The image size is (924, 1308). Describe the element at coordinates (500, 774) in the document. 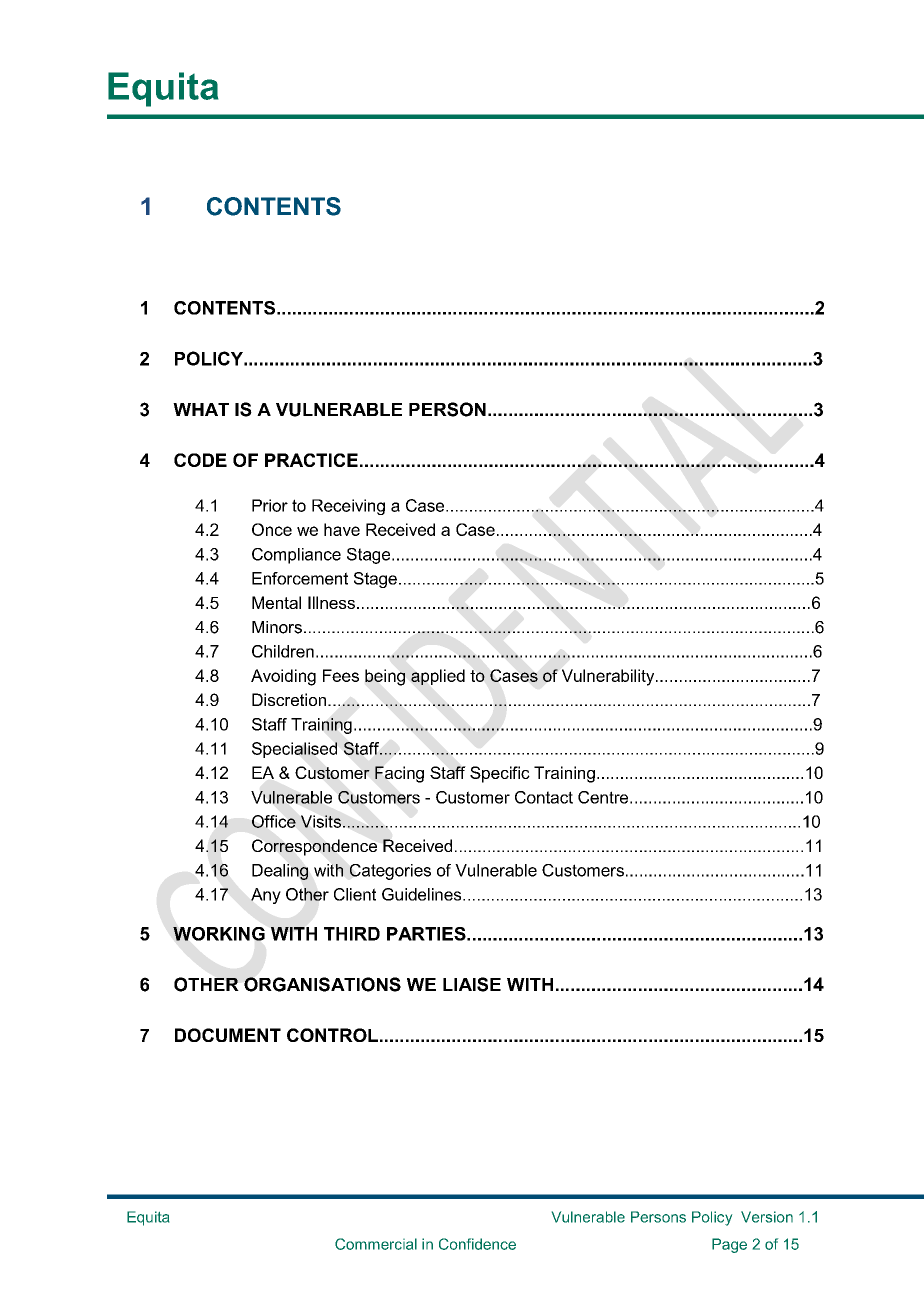

I see `Specific` at that location.
